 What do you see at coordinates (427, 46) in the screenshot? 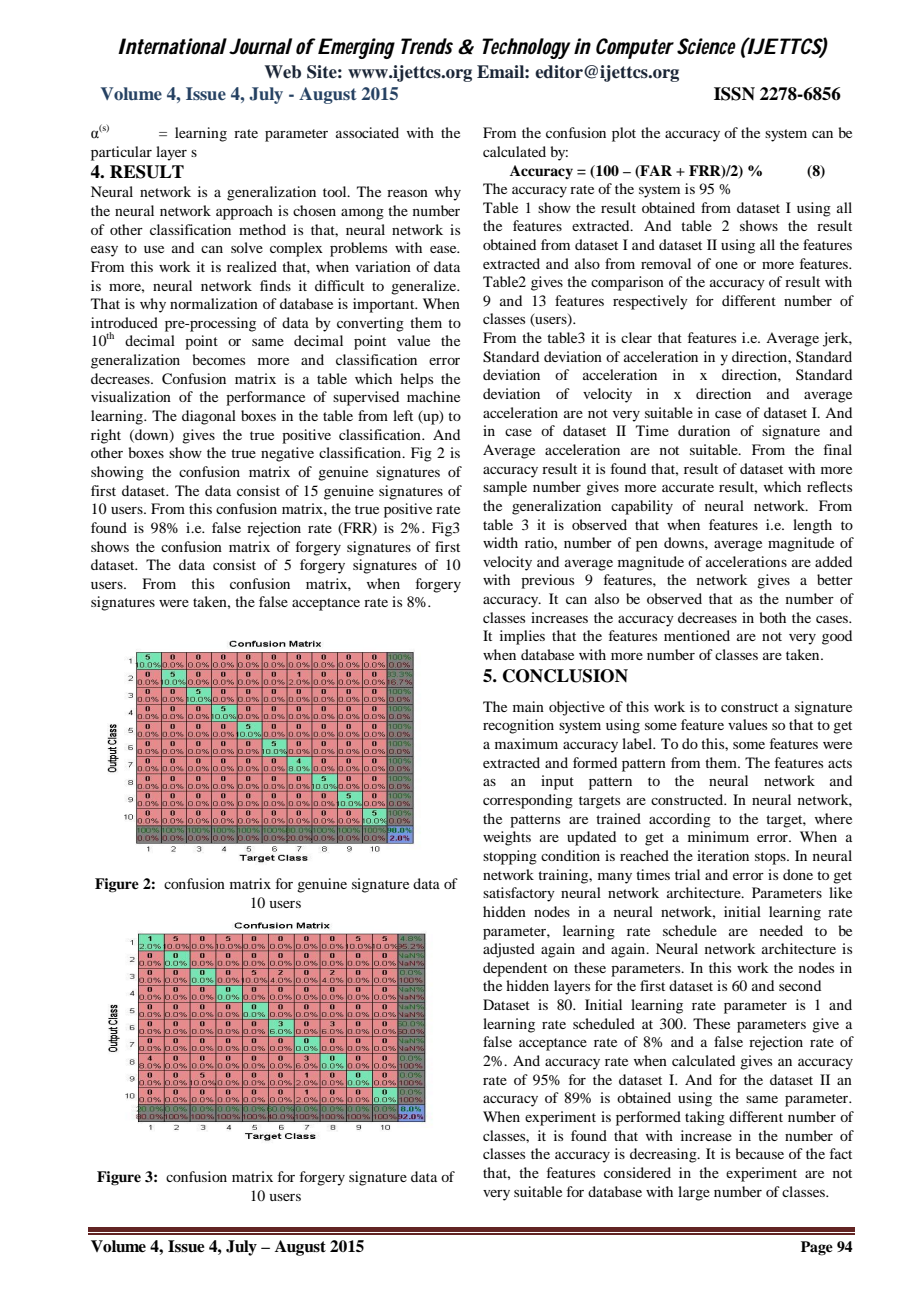
I see `Trends` at bounding box center [427, 46].
